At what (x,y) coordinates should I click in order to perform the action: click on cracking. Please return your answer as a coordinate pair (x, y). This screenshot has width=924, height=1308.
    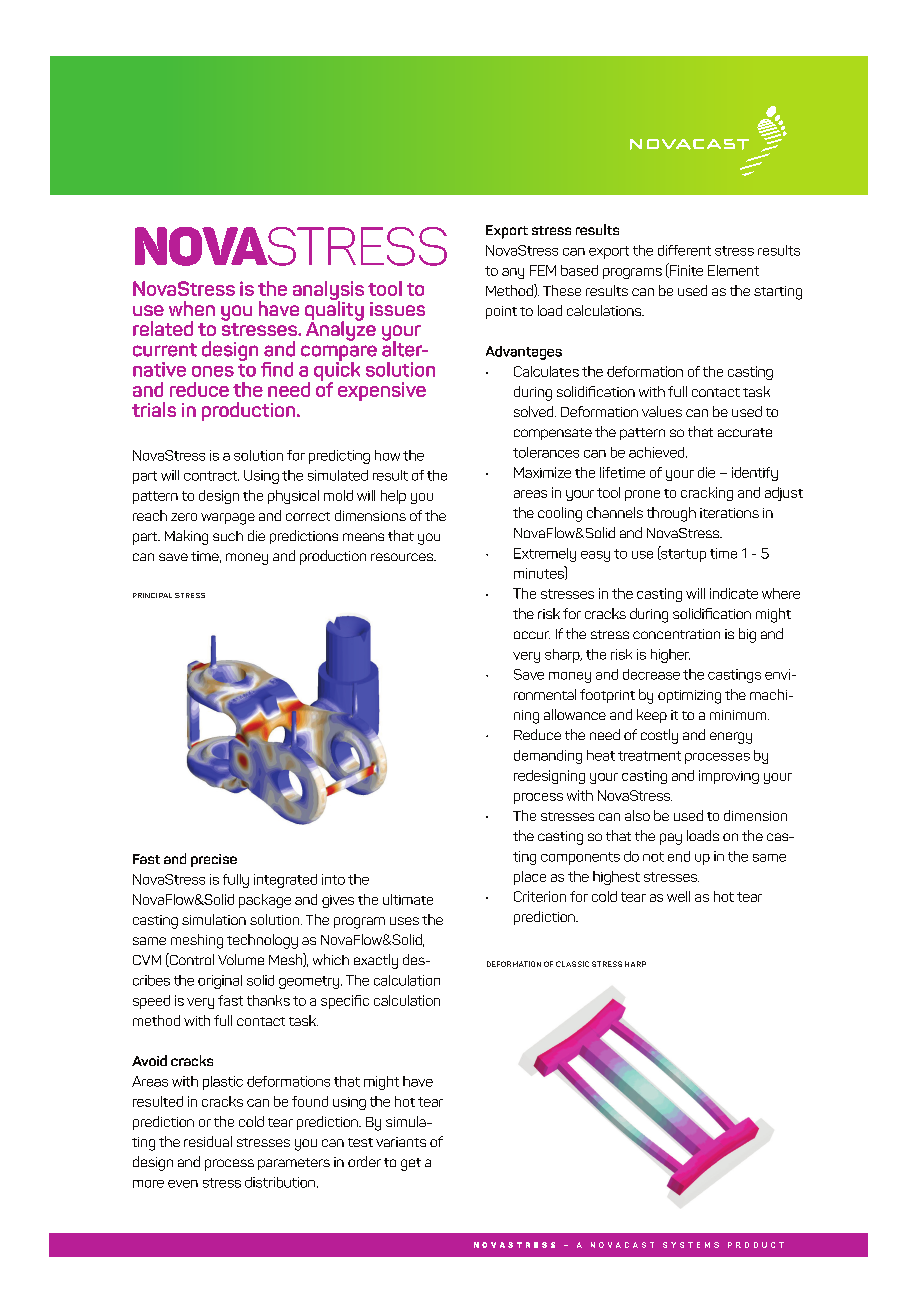
    Looking at the image, I should click on (707, 494).
